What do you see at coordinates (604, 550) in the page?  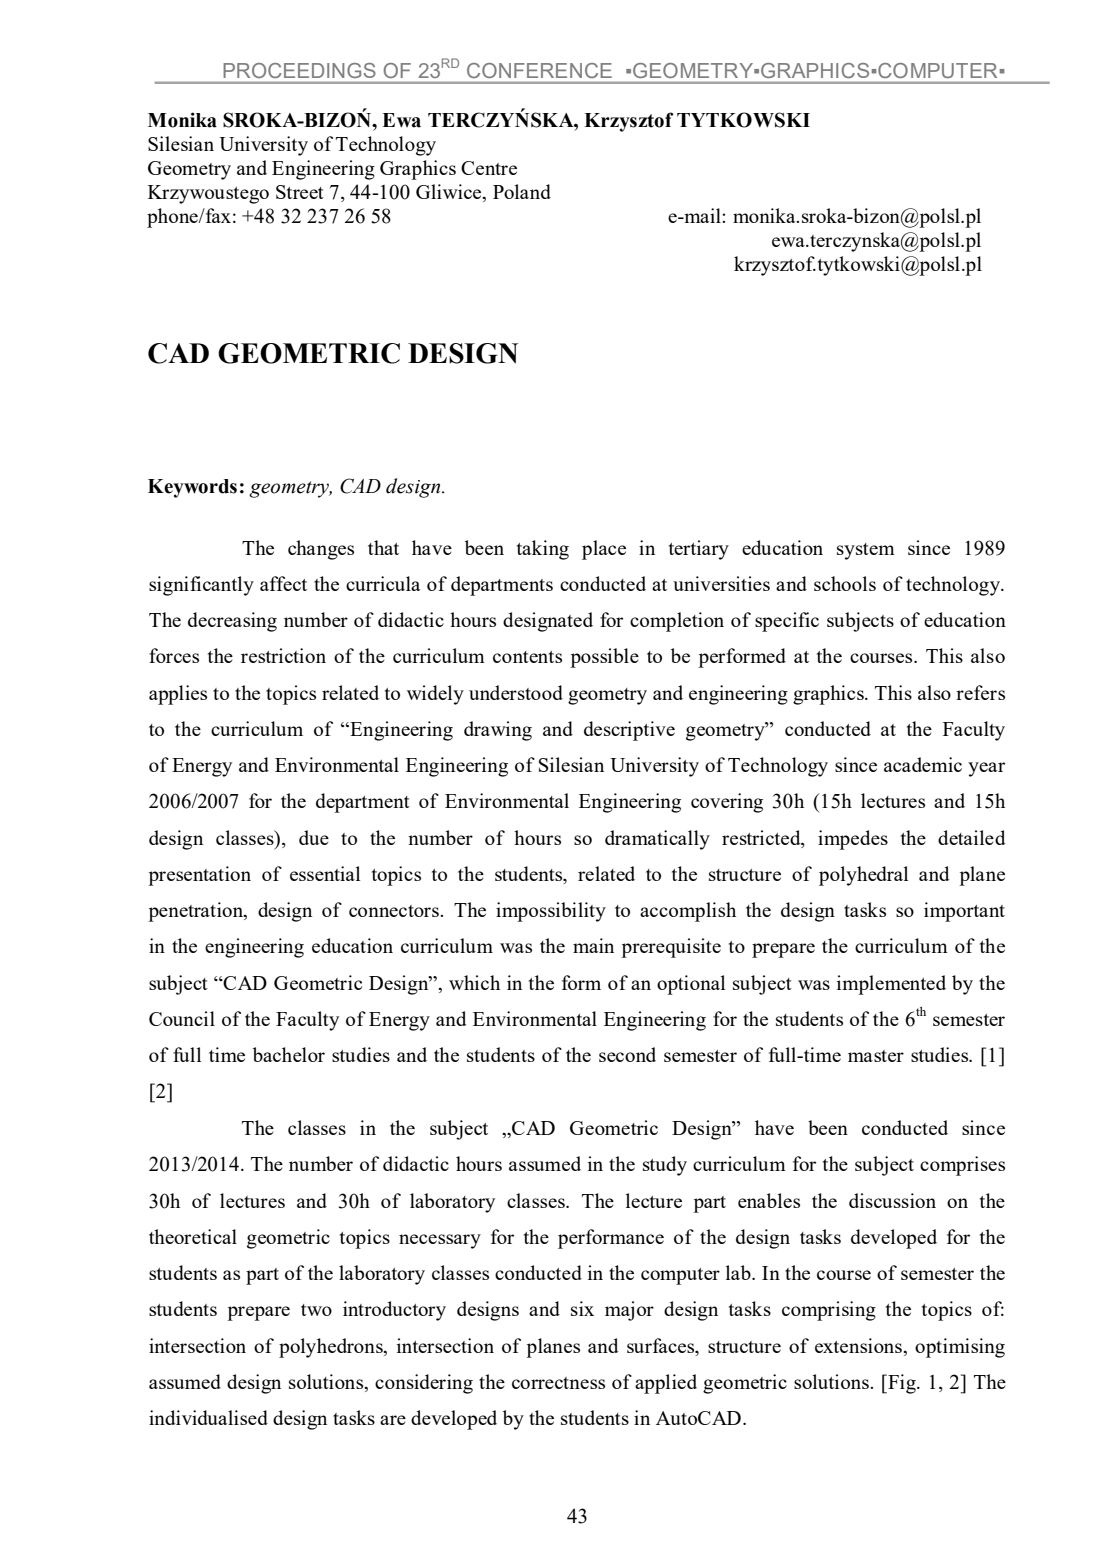 I see `place` at bounding box center [604, 550].
